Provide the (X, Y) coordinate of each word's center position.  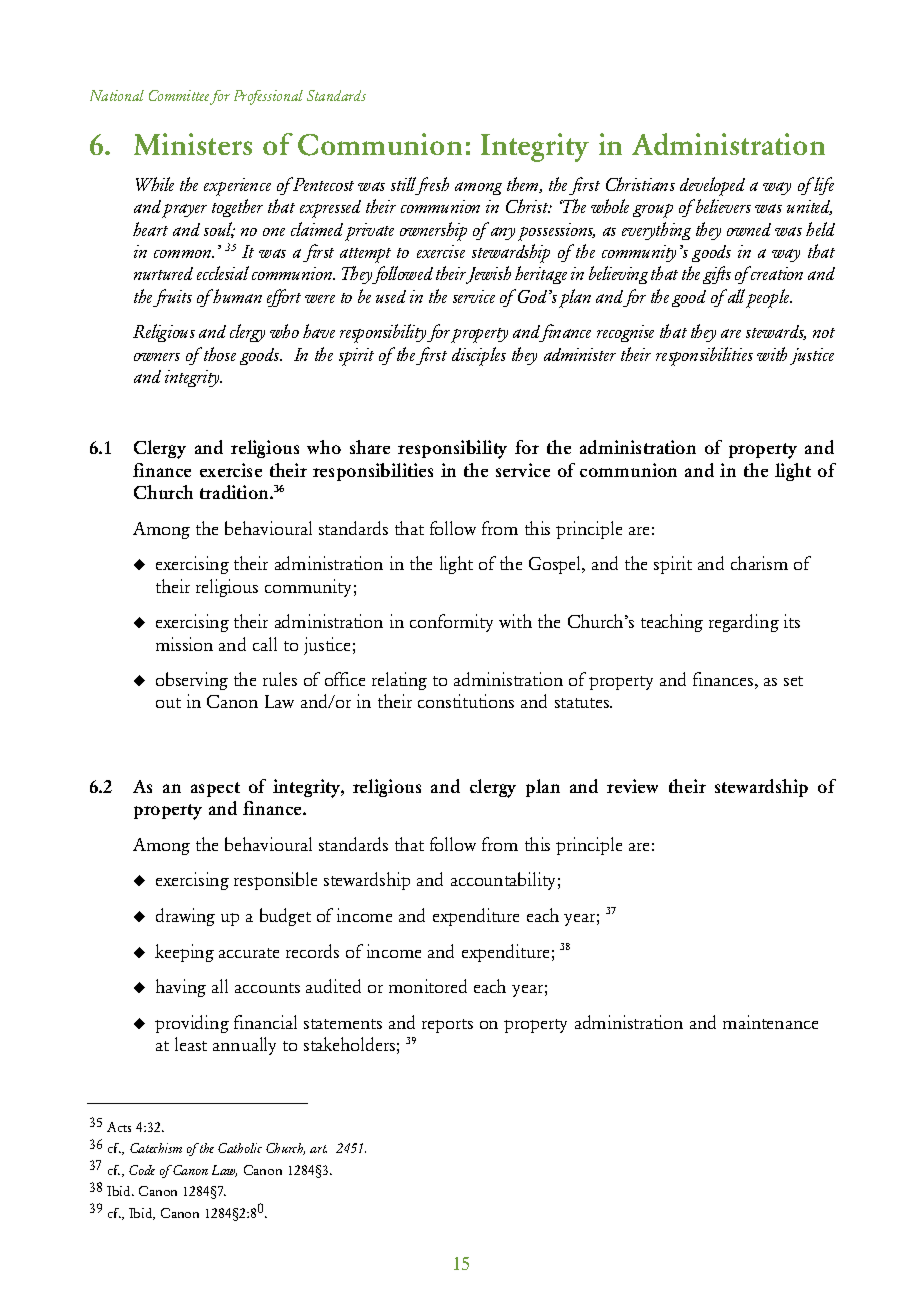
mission (184, 644)
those (220, 354)
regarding (744, 623)
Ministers (193, 144)
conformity (451, 623)
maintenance (770, 1022)
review (632, 786)
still (403, 184)
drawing (185, 917)
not (824, 333)
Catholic (240, 1148)
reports (447, 1026)
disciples (479, 356)
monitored (428, 986)
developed (712, 186)
